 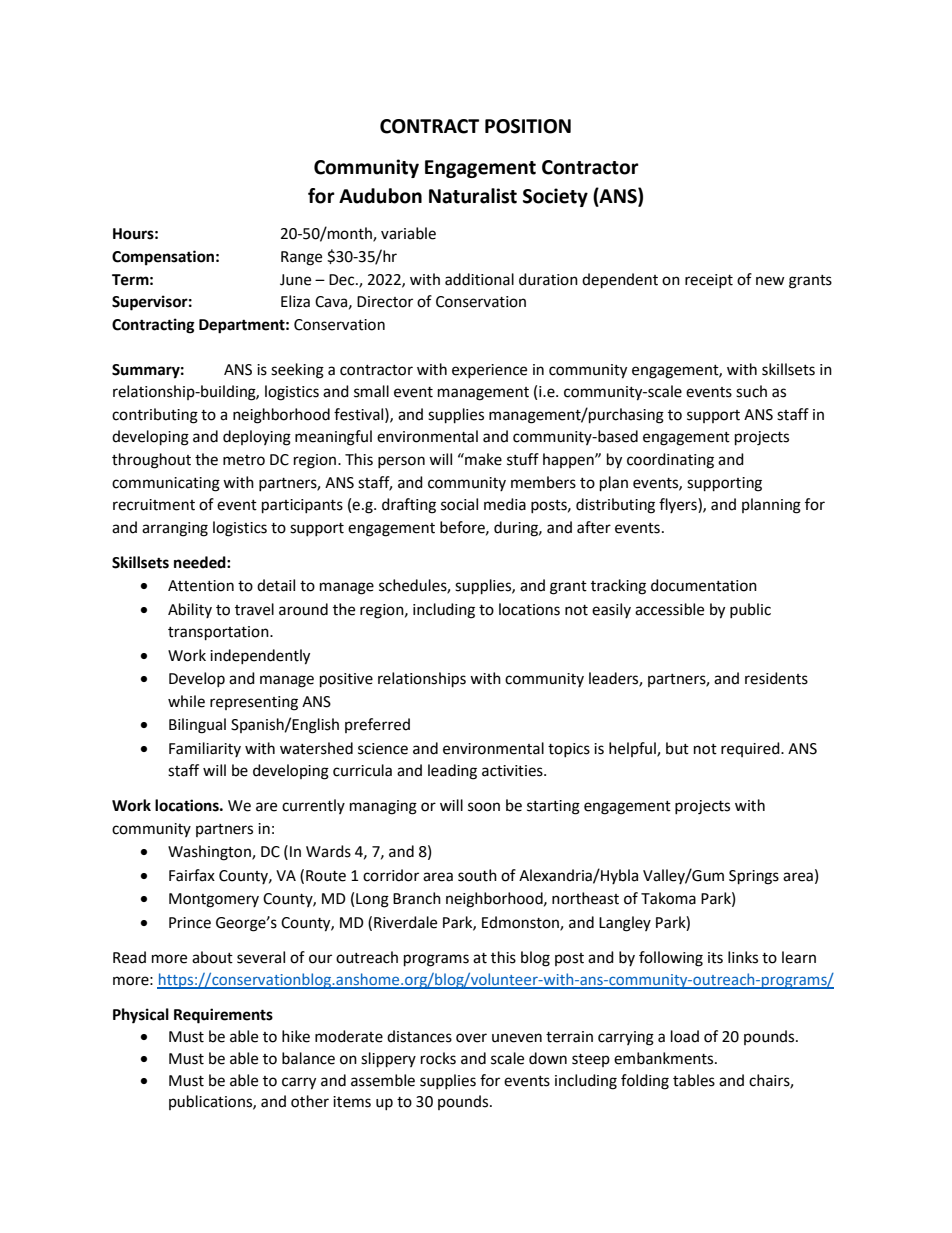 I want to click on make, so click(x=482, y=459).
